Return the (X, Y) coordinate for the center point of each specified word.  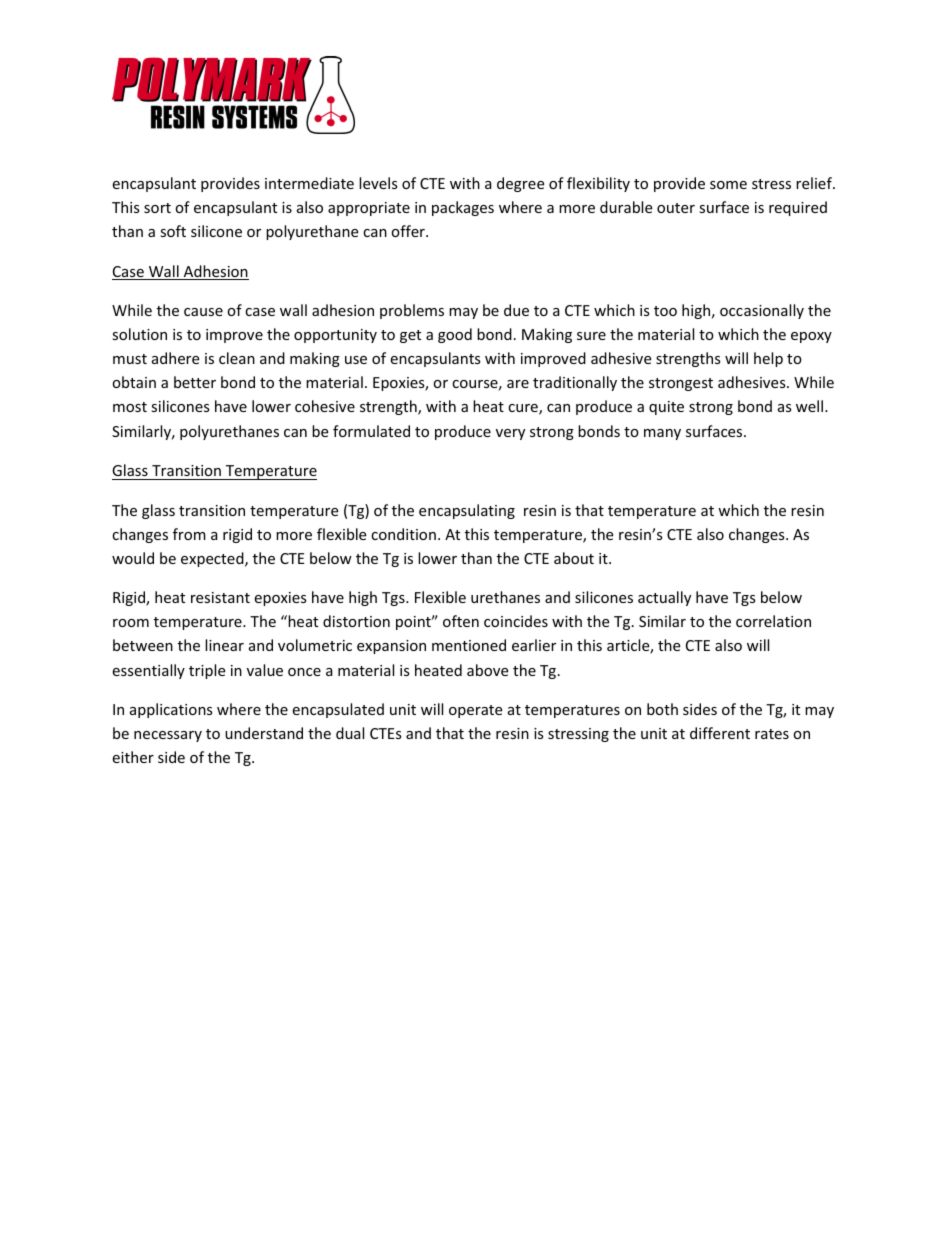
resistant (220, 597)
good (455, 335)
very (510, 434)
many (662, 434)
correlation (773, 621)
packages (463, 208)
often (461, 621)
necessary (168, 736)
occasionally (762, 311)
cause (203, 312)
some (728, 185)
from (189, 534)
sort (157, 208)
